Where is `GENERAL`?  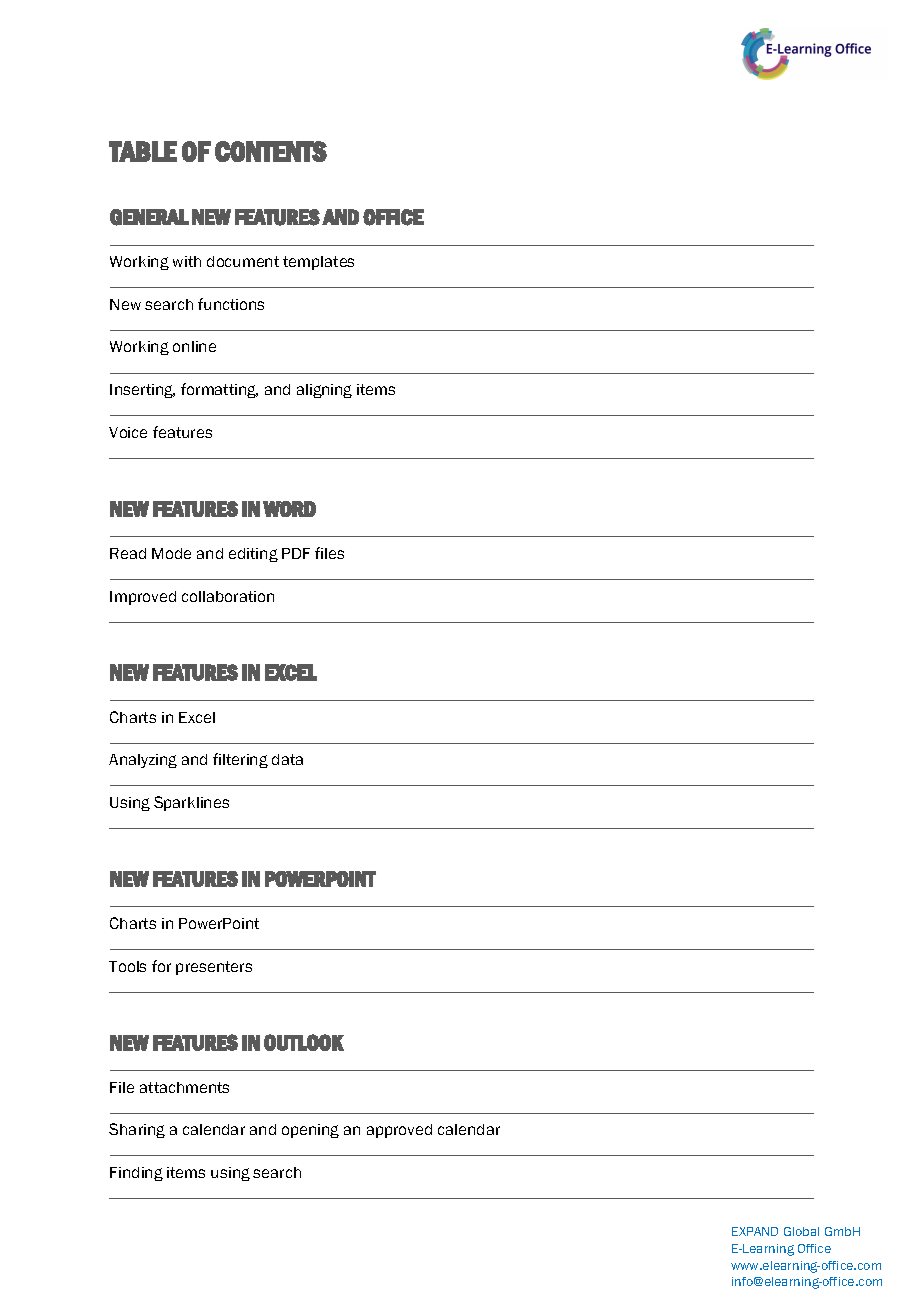
GENERAL is located at coordinates (149, 217).
